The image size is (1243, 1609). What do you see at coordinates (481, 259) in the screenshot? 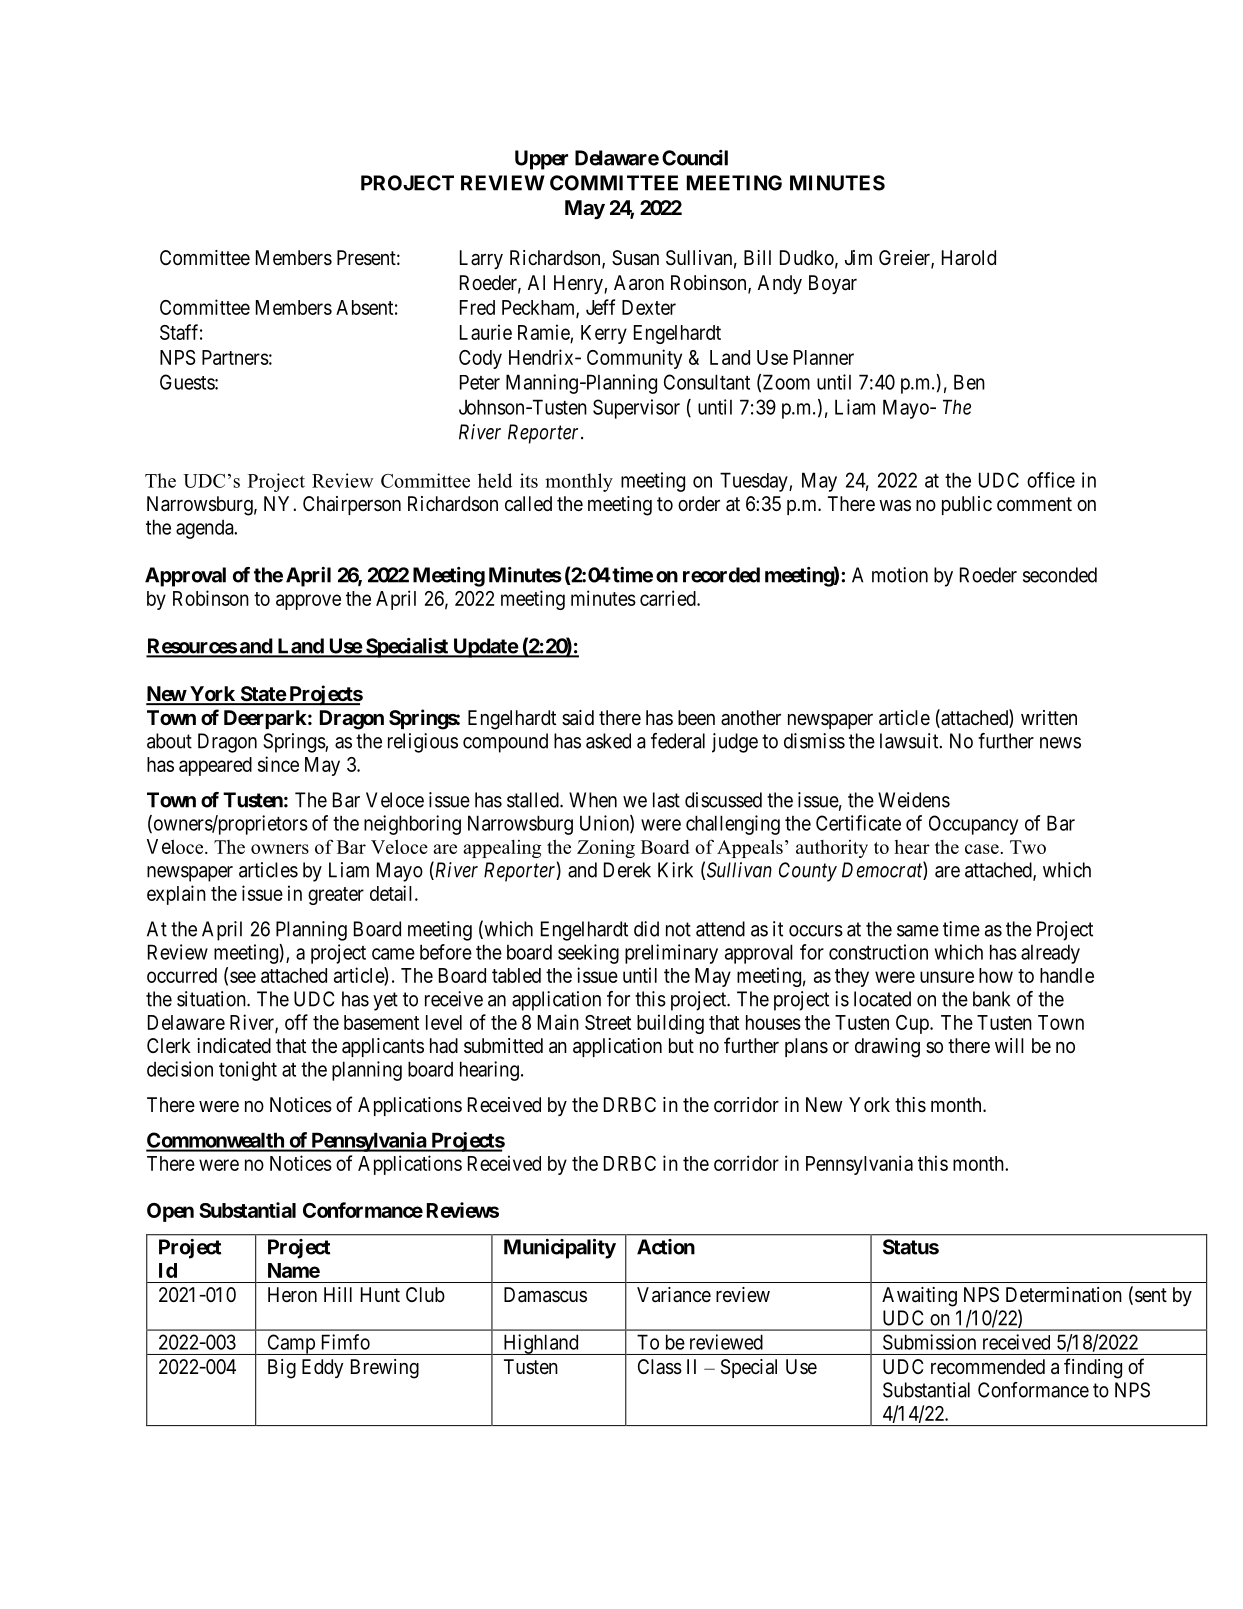
I see `Larry` at bounding box center [481, 259].
